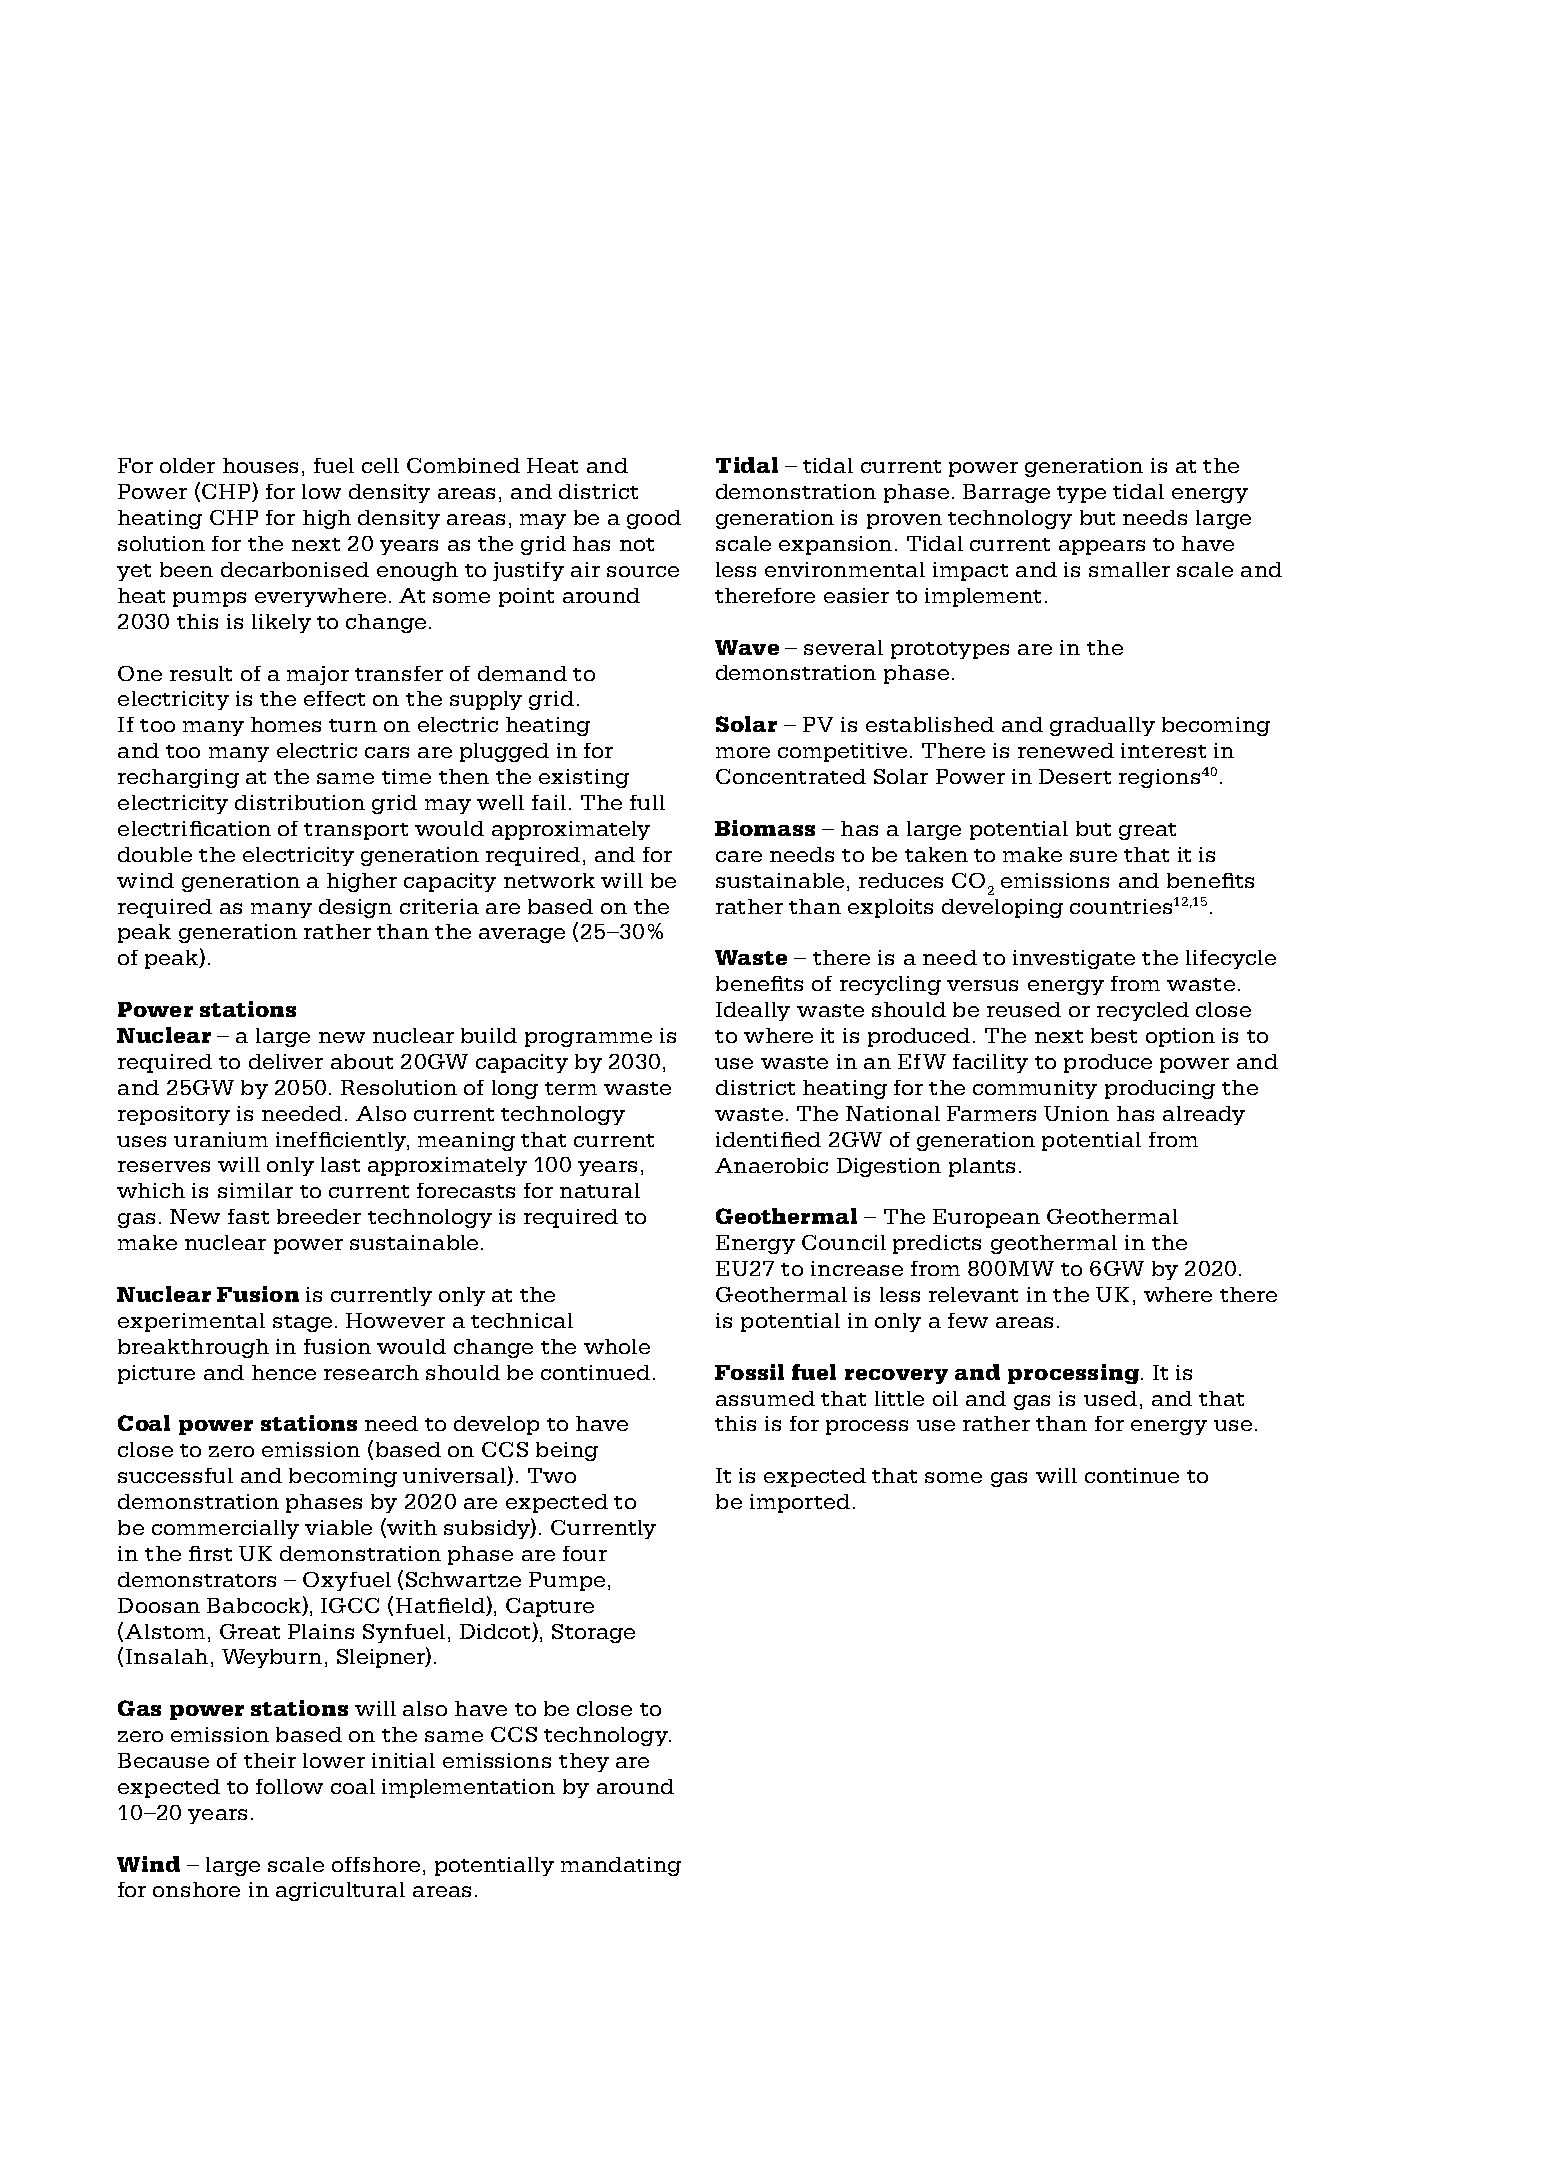 This document has height=2180, width=1542. What do you see at coordinates (355, 908) in the document?
I see `design` at bounding box center [355, 908].
